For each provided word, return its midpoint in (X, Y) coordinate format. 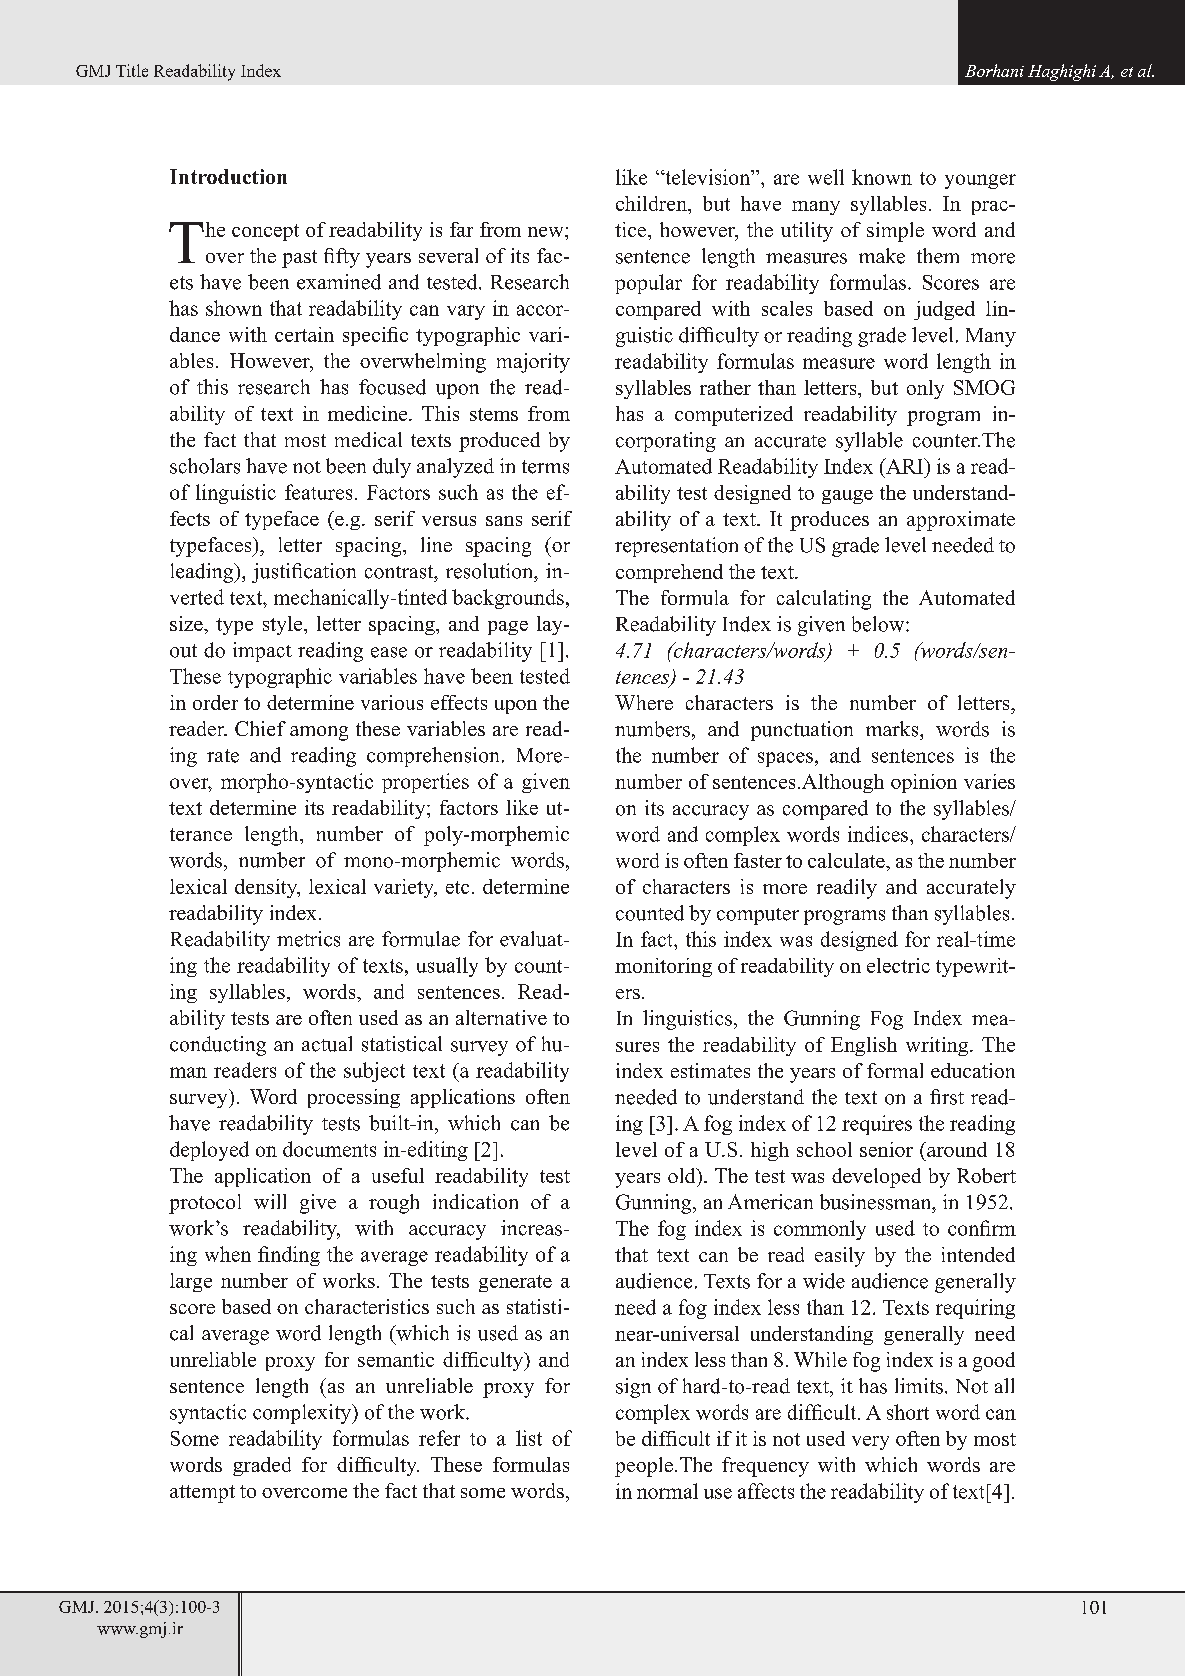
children (652, 203)
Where (644, 702)
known (882, 177)
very (870, 1443)
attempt (202, 1494)
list (529, 1438)
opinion (924, 783)
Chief (260, 728)
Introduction (228, 176)
